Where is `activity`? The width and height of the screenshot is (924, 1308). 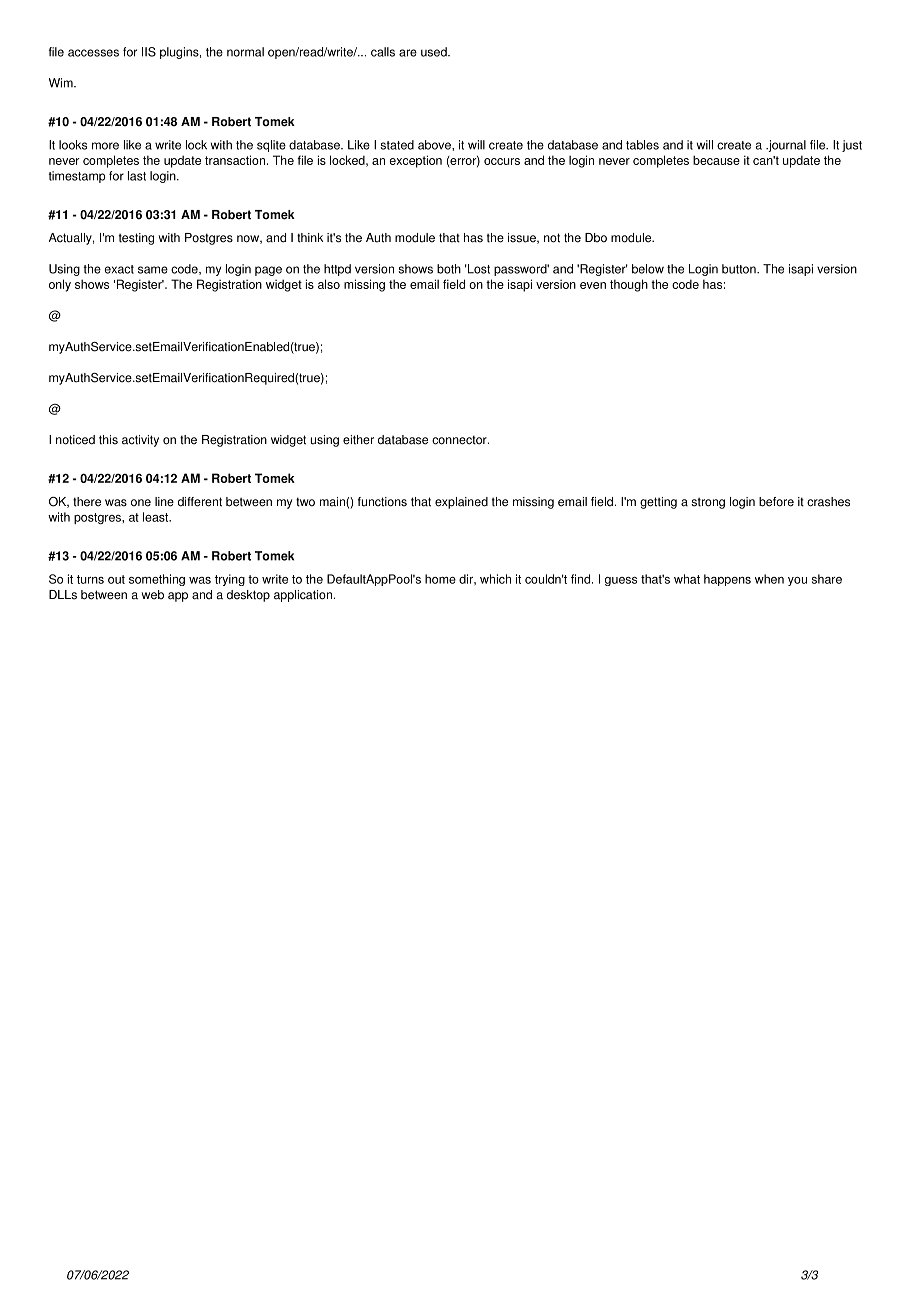 activity is located at coordinates (140, 441).
